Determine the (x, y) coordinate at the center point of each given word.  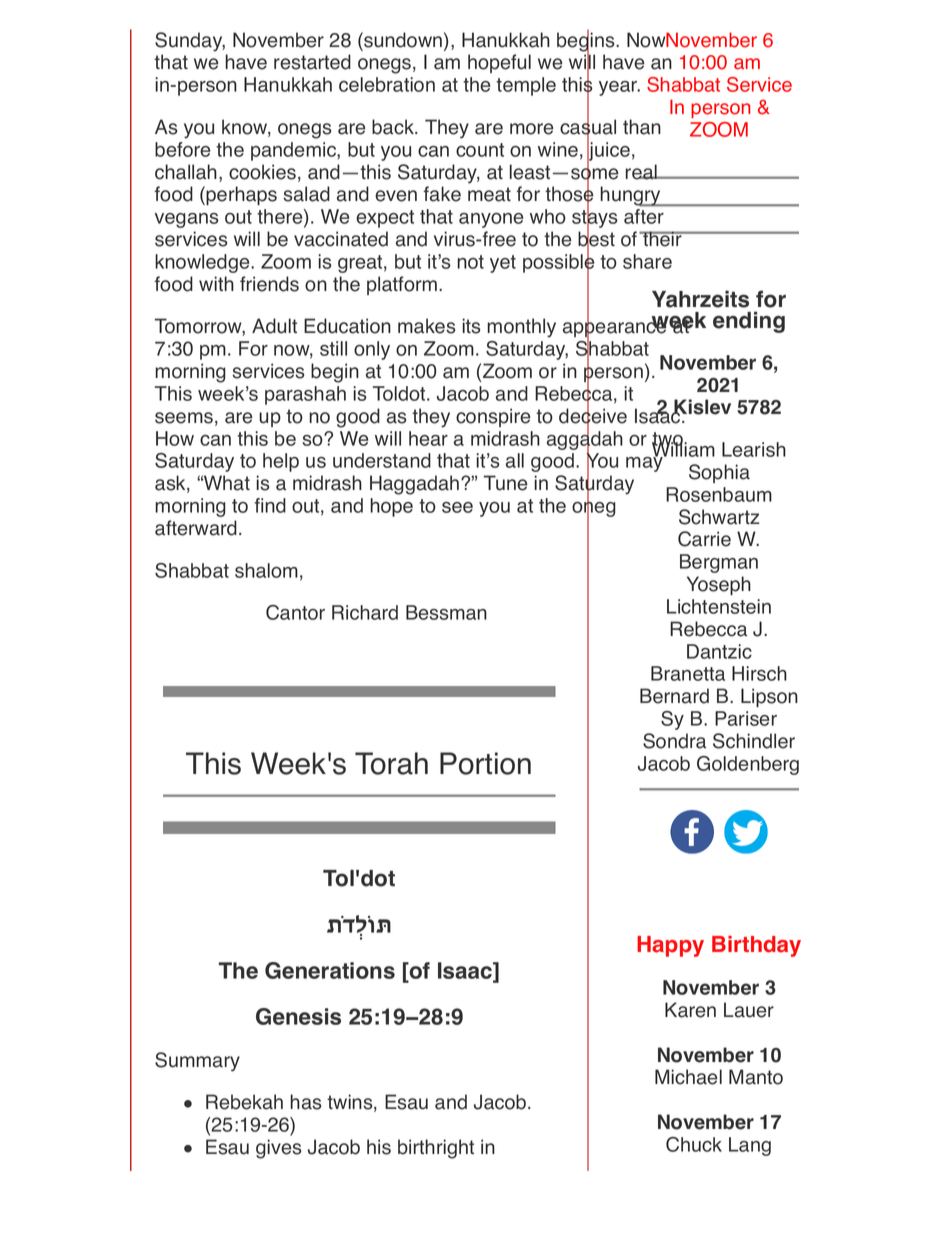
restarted (312, 62)
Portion (485, 763)
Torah (391, 763)
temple (526, 86)
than (642, 127)
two (668, 440)
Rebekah (244, 1102)
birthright (436, 1149)
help (281, 462)
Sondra (674, 741)
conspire (493, 417)
